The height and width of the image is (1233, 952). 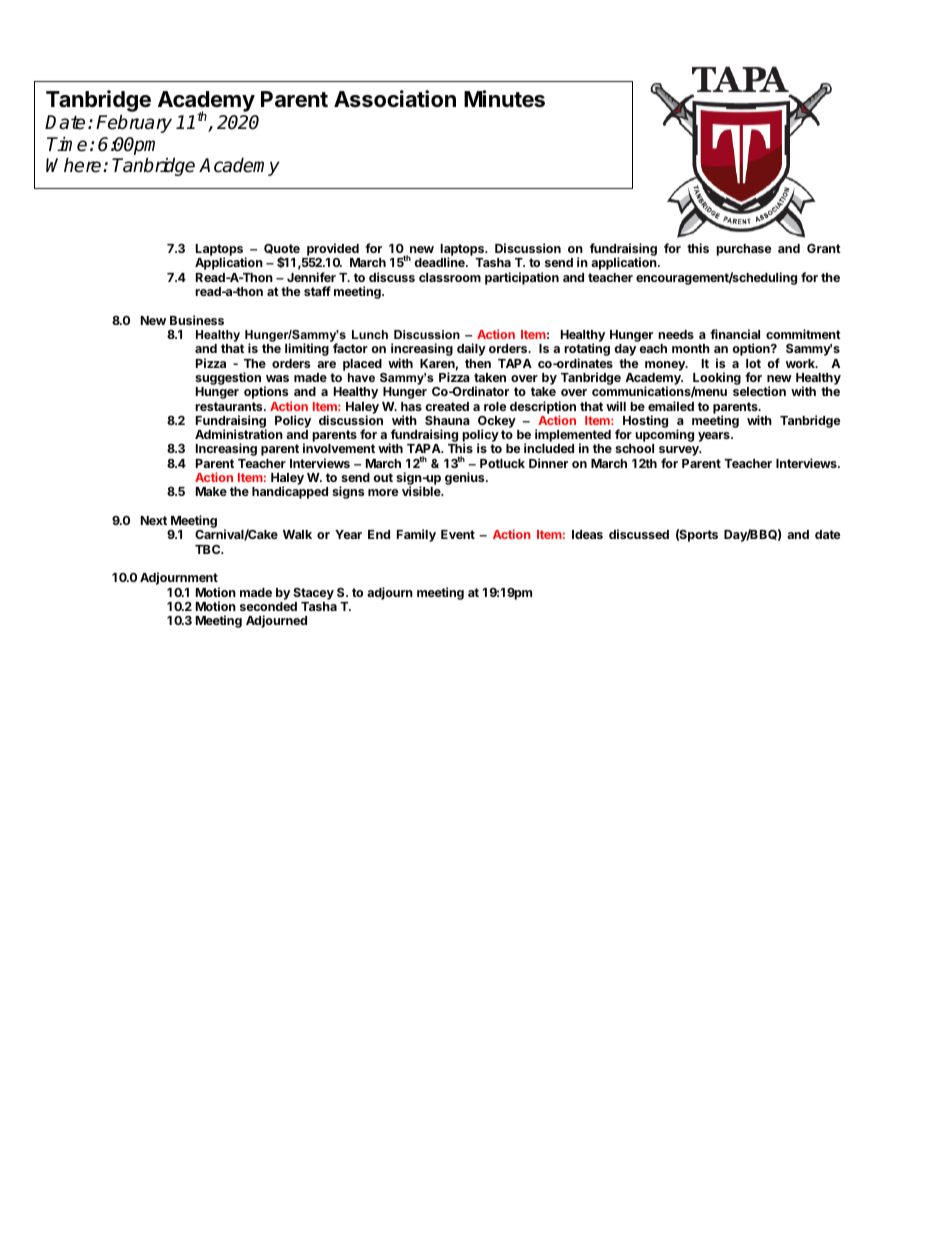 I want to click on Association, so click(x=395, y=99).
